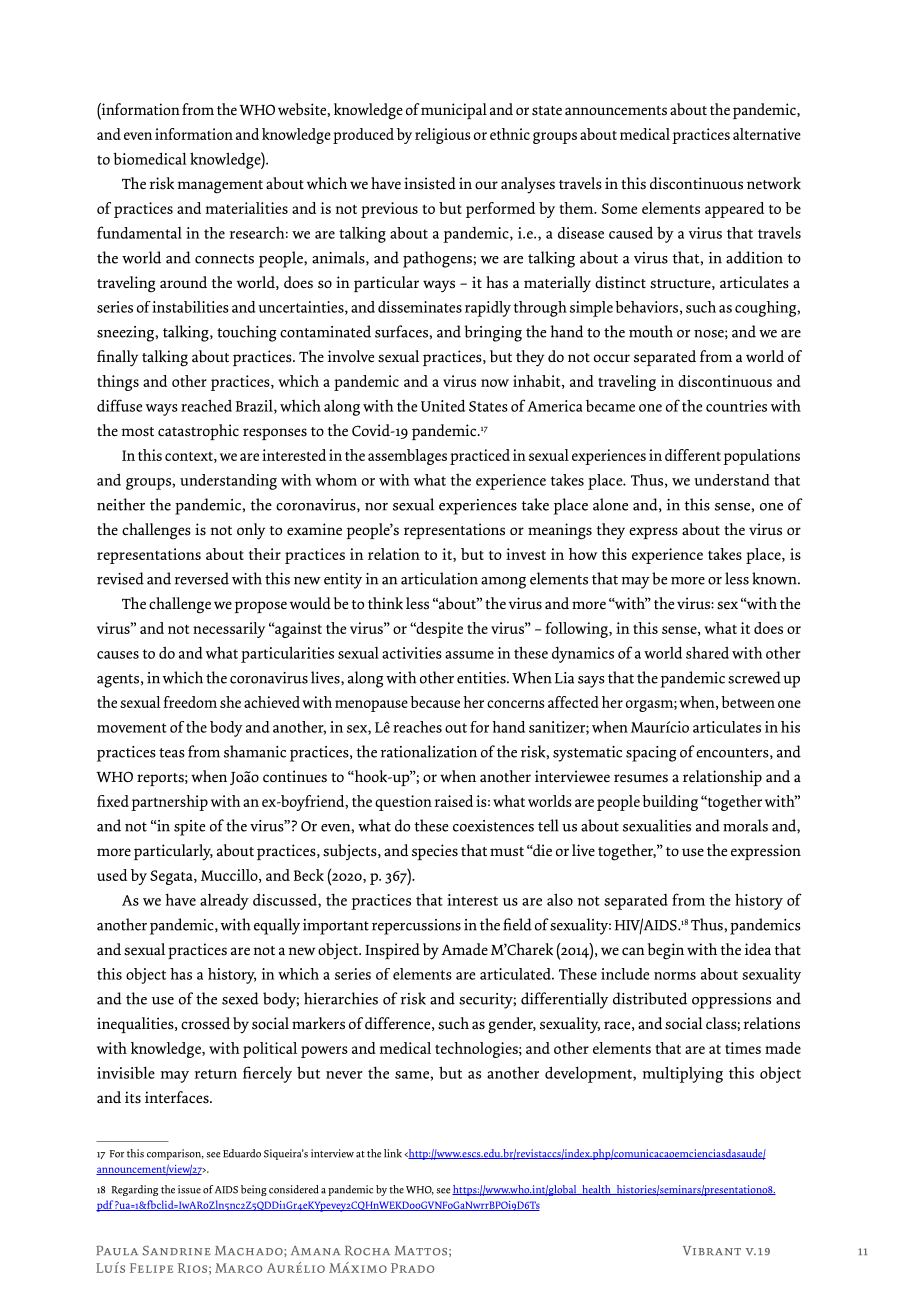 This screenshot has width=924, height=1308. What do you see at coordinates (412, 1268) in the screenshot?
I see `Prado` at bounding box center [412, 1268].
